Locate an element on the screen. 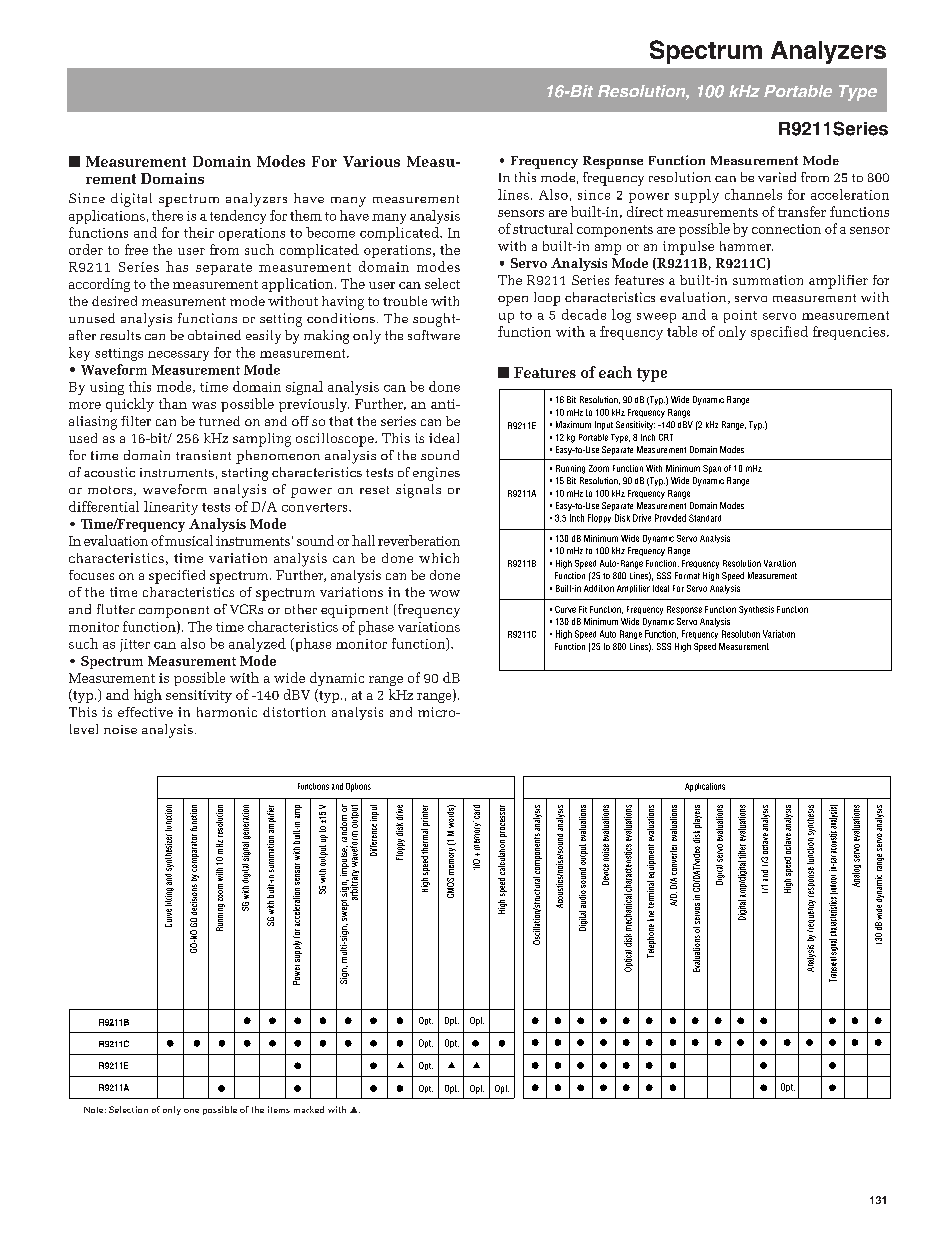 Image resolution: width=952 pixels, height=1233 pixels. Addition is located at coordinates (599, 588).
